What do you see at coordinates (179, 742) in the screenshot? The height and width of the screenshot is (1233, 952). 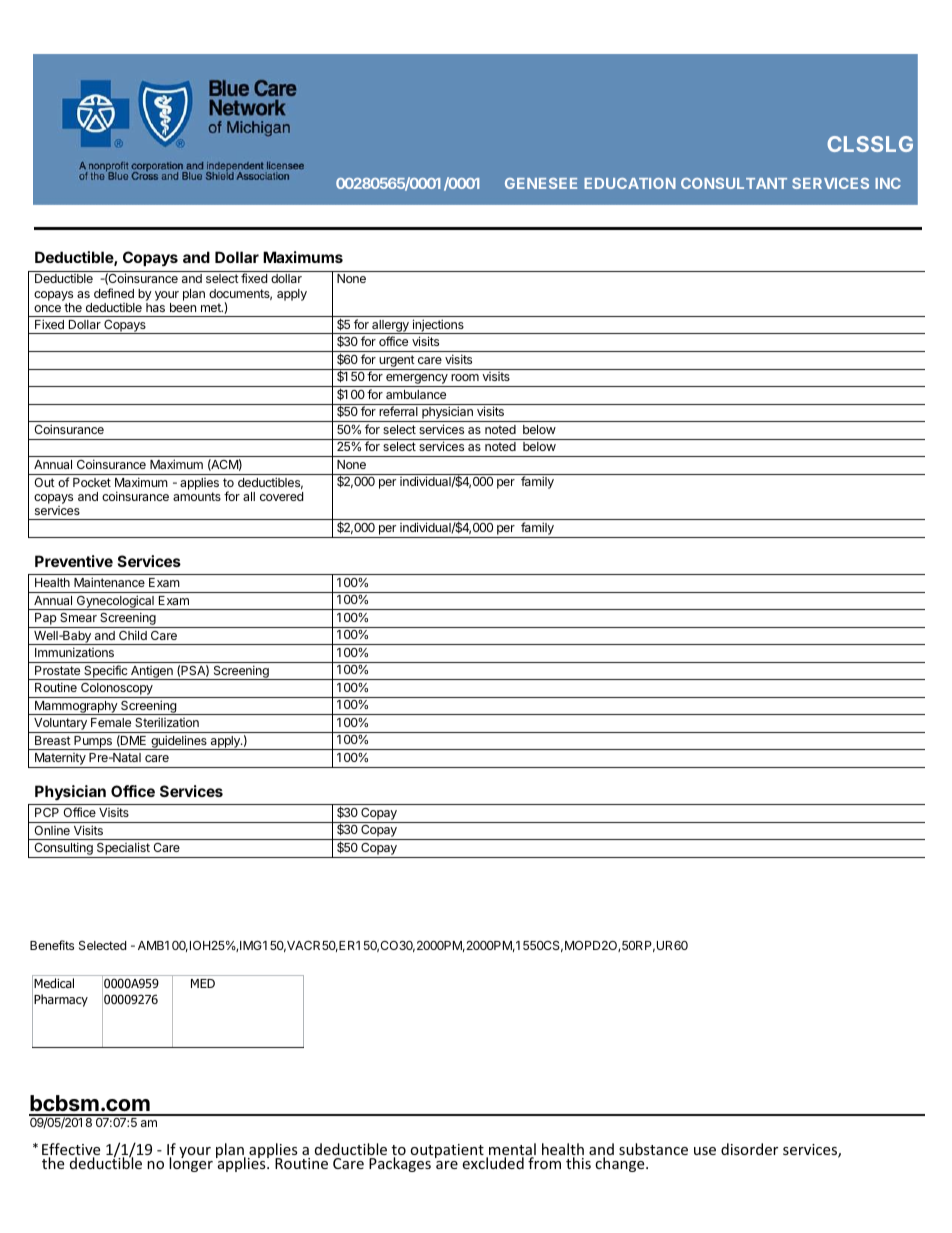 I see `guidelines` at bounding box center [179, 742].
